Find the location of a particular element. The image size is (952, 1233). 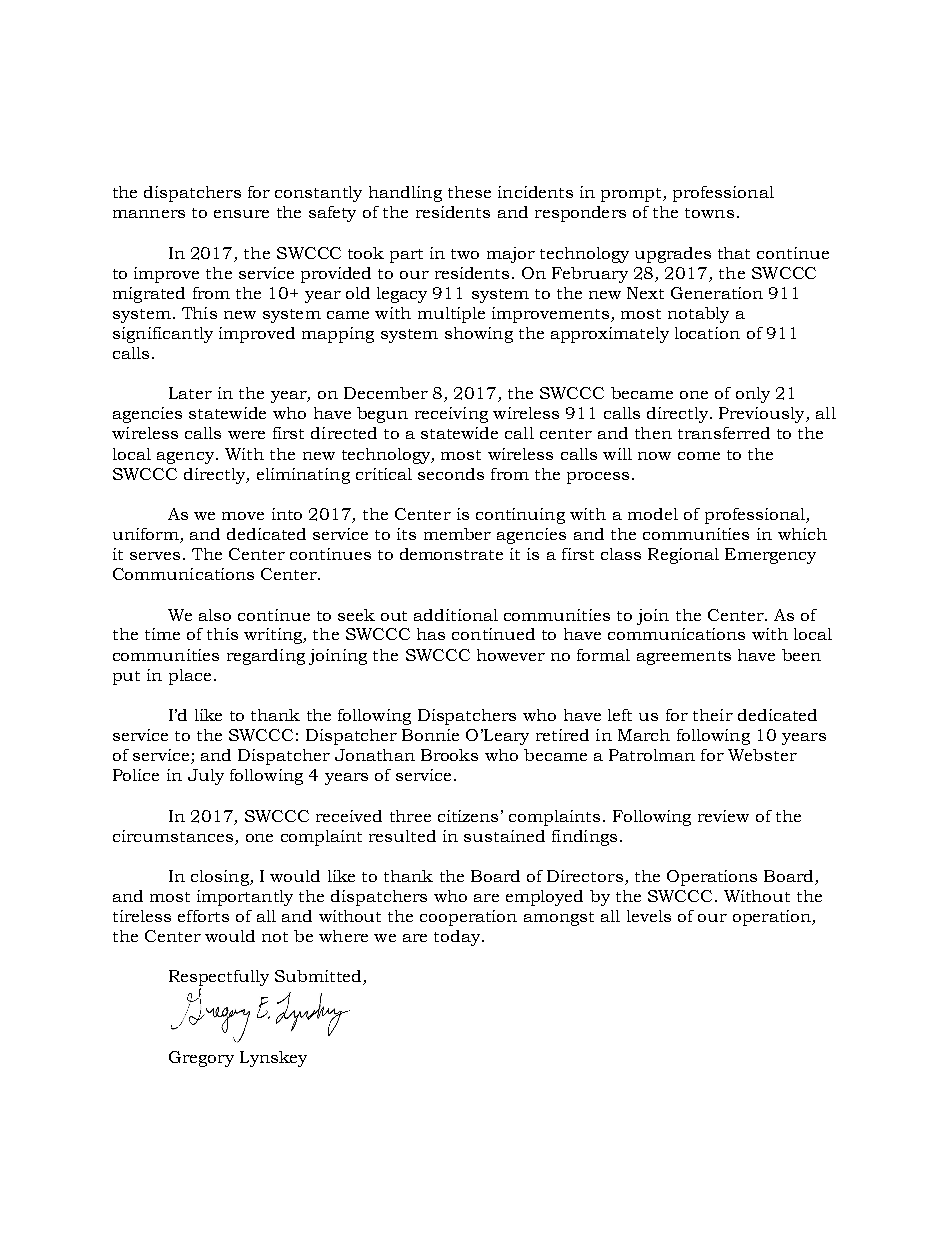

levels is located at coordinates (649, 916).
